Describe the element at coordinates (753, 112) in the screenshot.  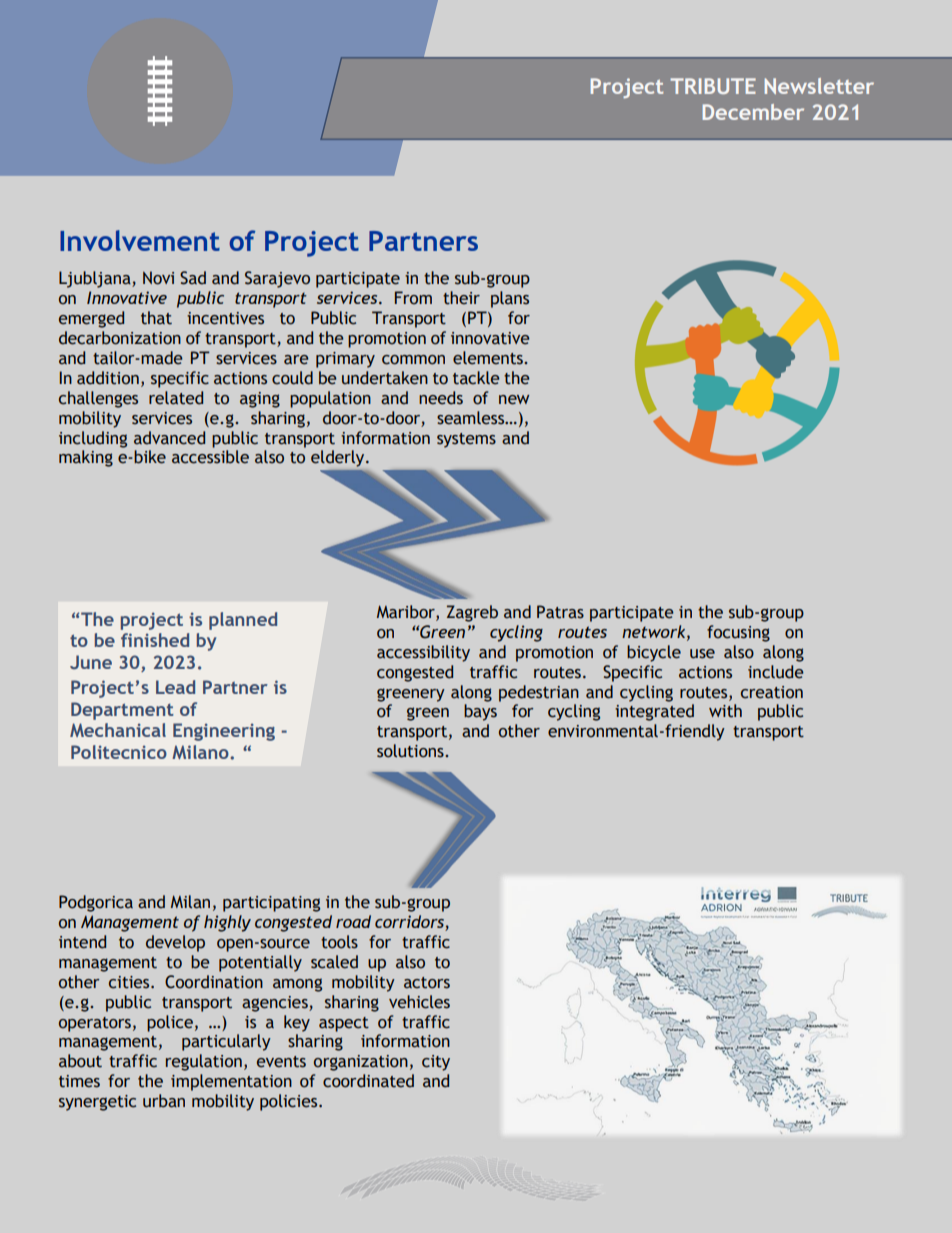
I see `December` at that location.
